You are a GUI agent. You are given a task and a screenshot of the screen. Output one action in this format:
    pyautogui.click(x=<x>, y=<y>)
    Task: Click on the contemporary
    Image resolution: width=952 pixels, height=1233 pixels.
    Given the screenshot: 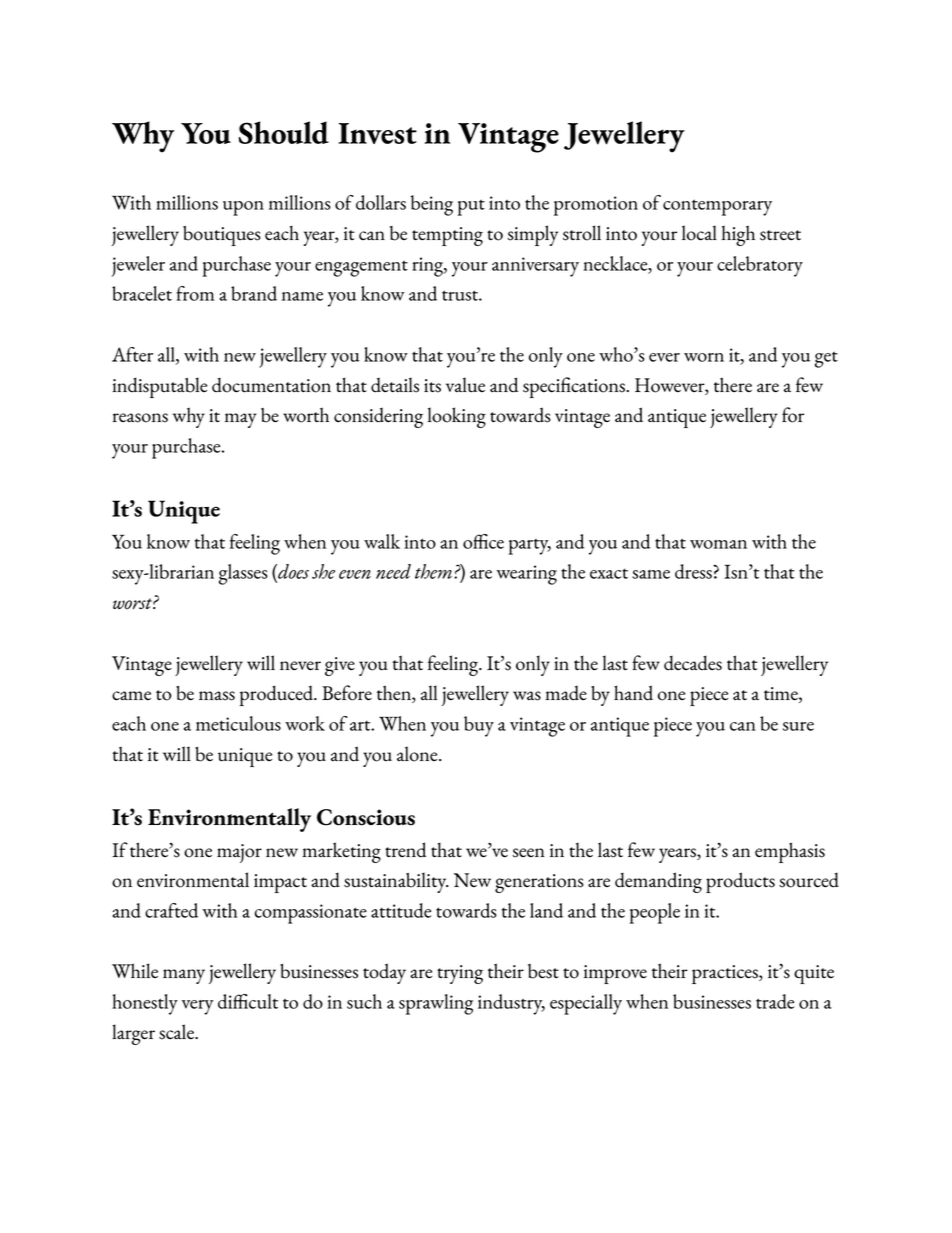 What is the action you would take?
    pyautogui.click(x=717, y=207)
